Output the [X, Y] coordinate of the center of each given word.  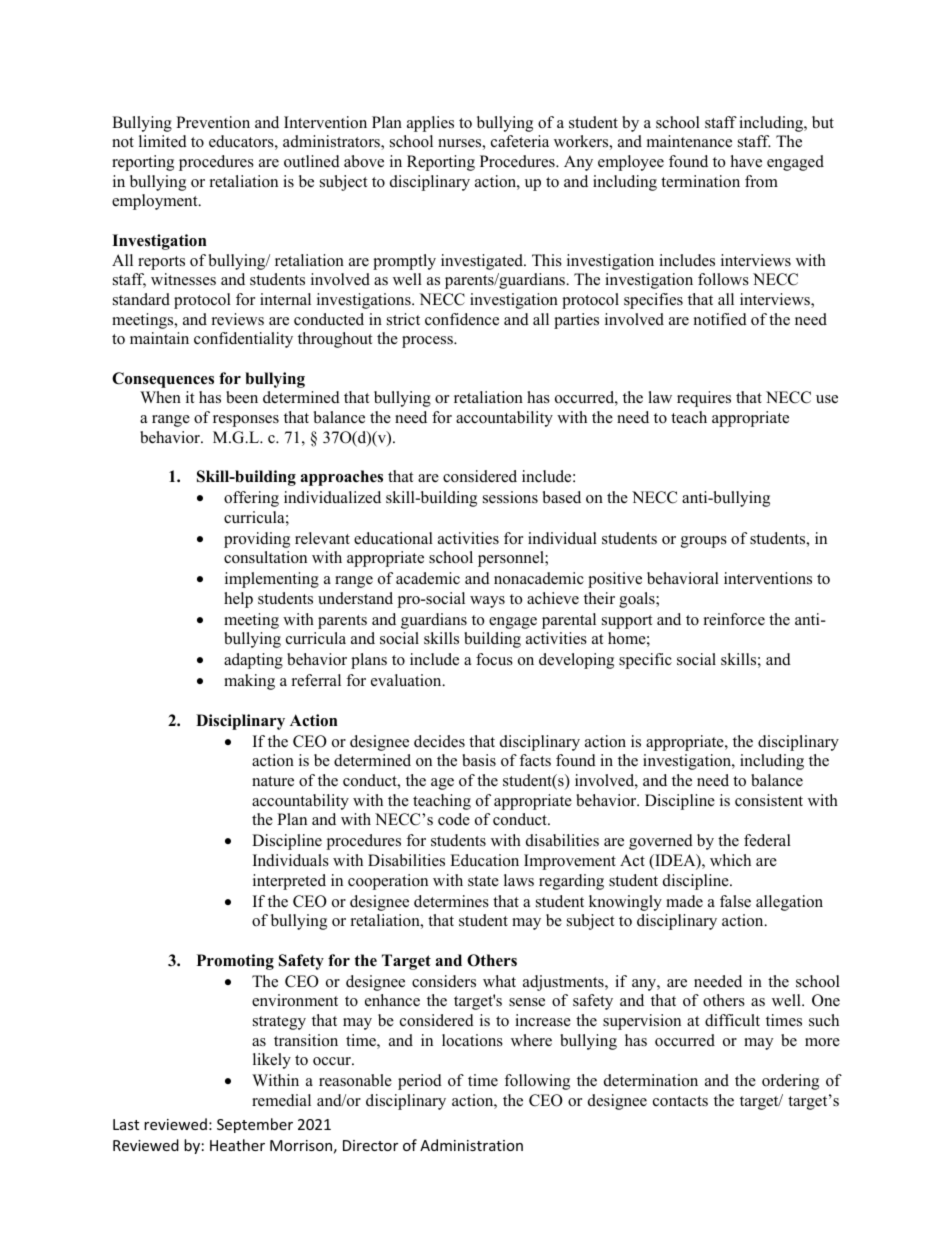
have [746, 161]
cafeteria [520, 141]
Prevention [213, 122]
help [238, 600]
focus [494, 659]
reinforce [734, 619]
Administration [471, 1145]
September [255, 1125]
